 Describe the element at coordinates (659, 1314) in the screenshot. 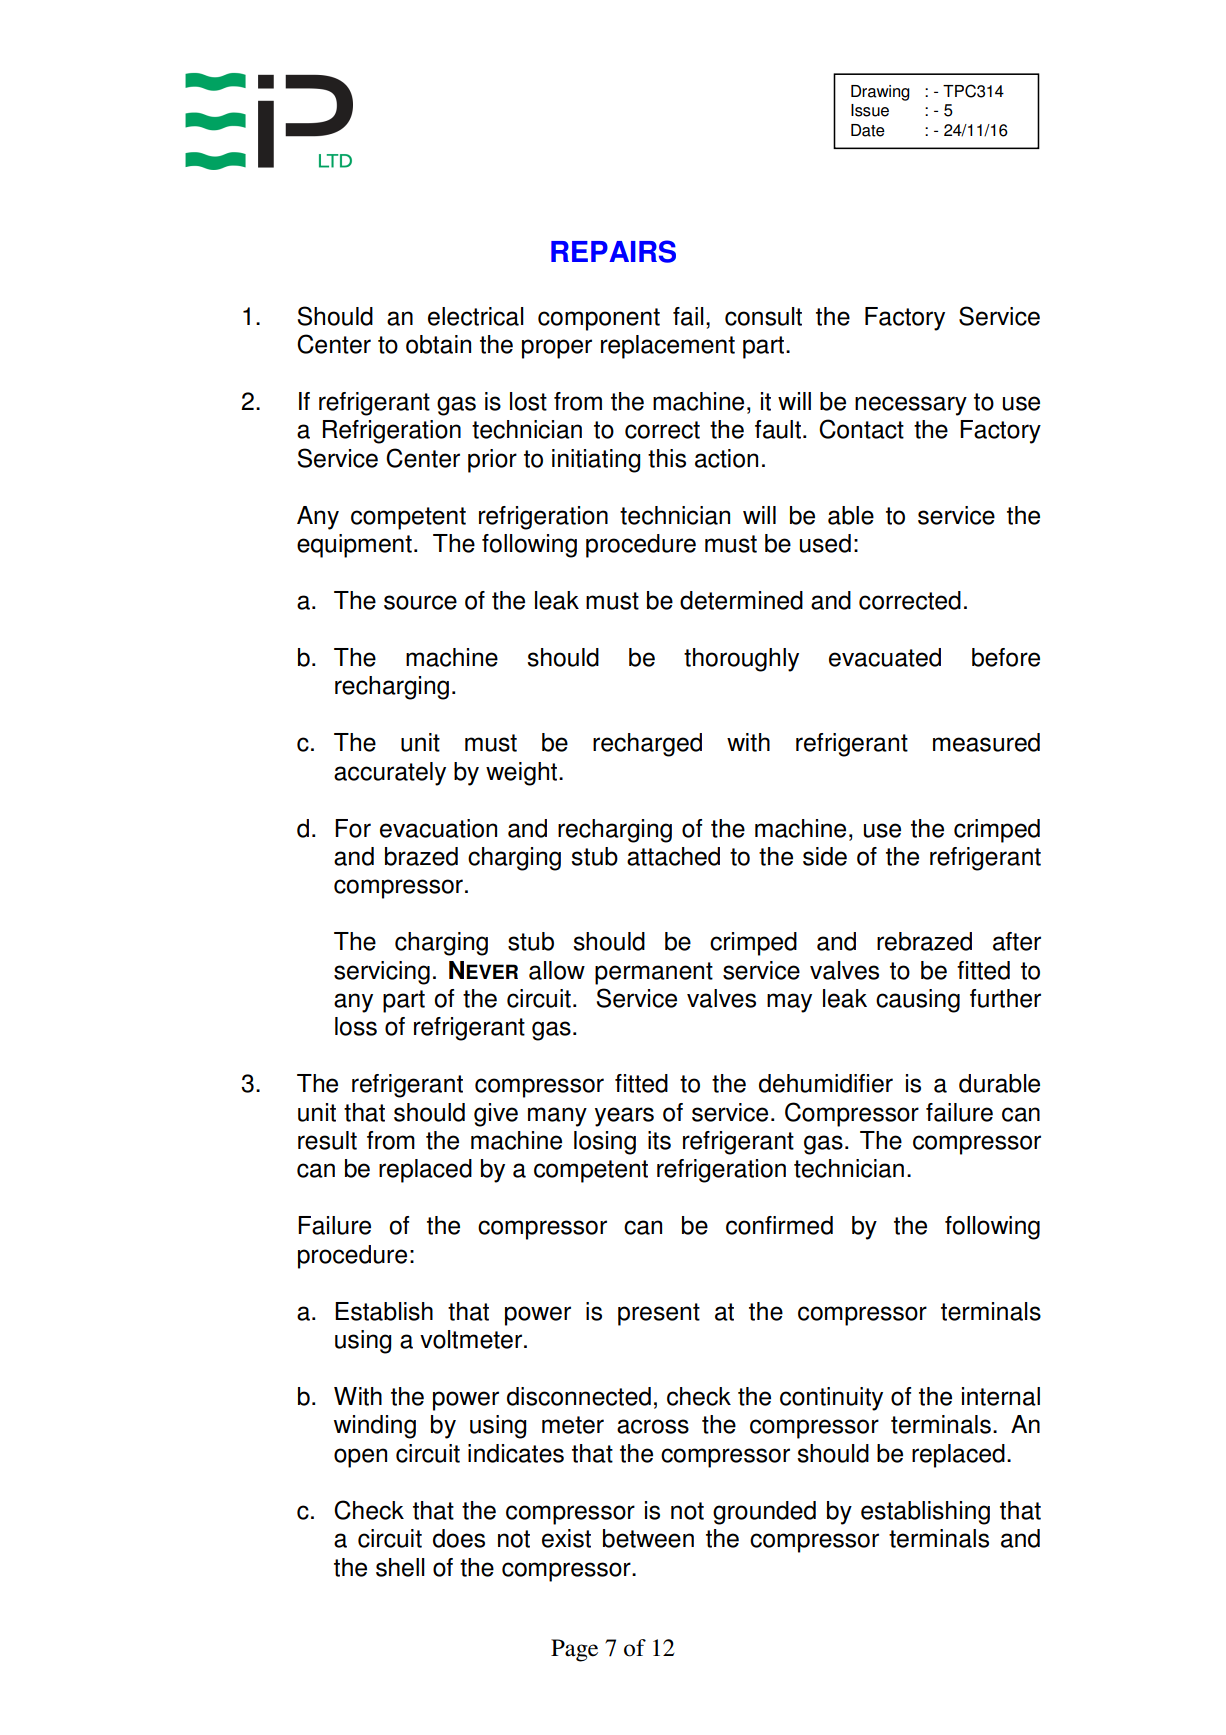

I see `present` at that location.
